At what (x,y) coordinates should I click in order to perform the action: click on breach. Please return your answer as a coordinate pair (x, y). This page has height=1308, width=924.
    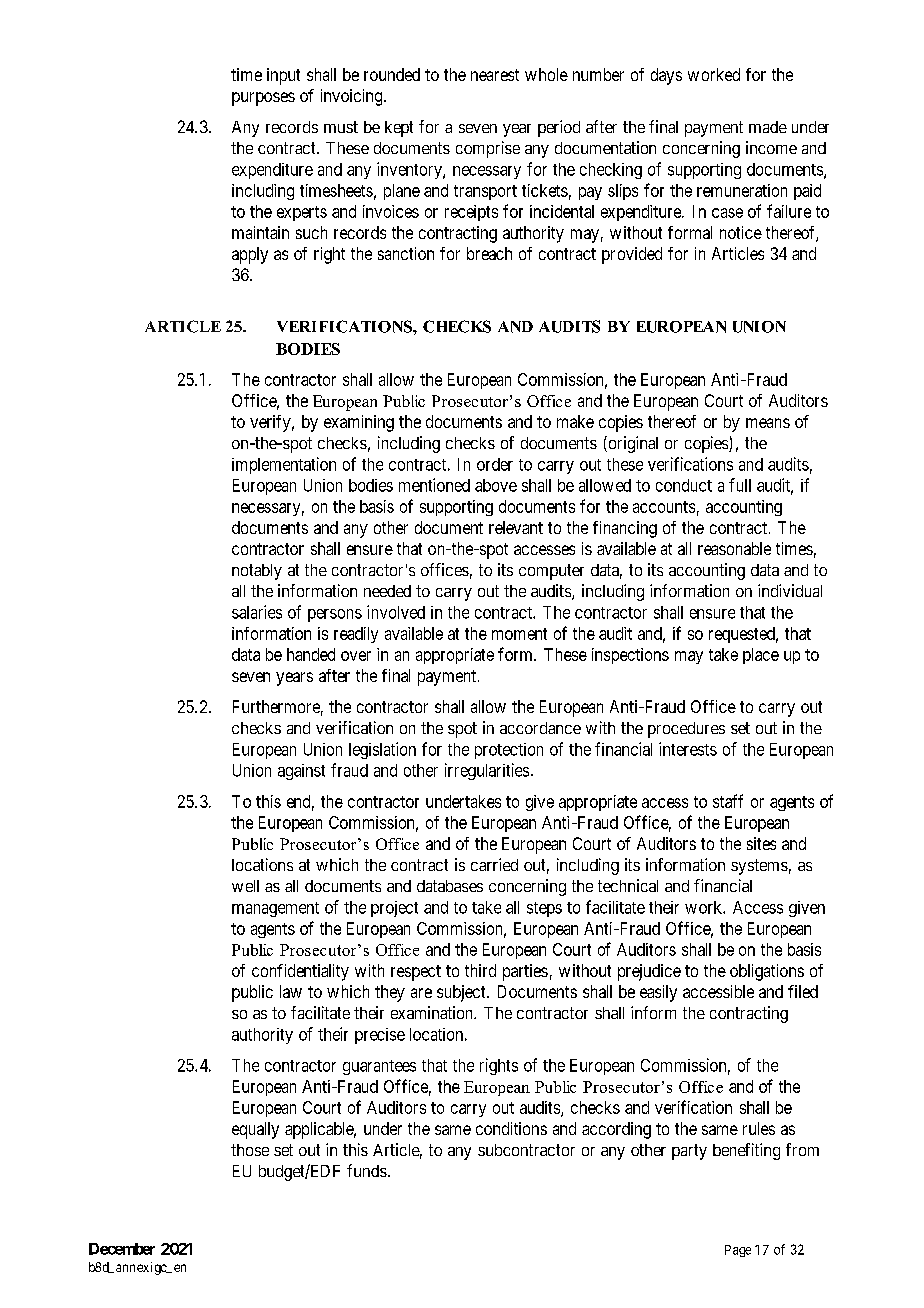
    Looking at the image, I should click on (489, 253).
